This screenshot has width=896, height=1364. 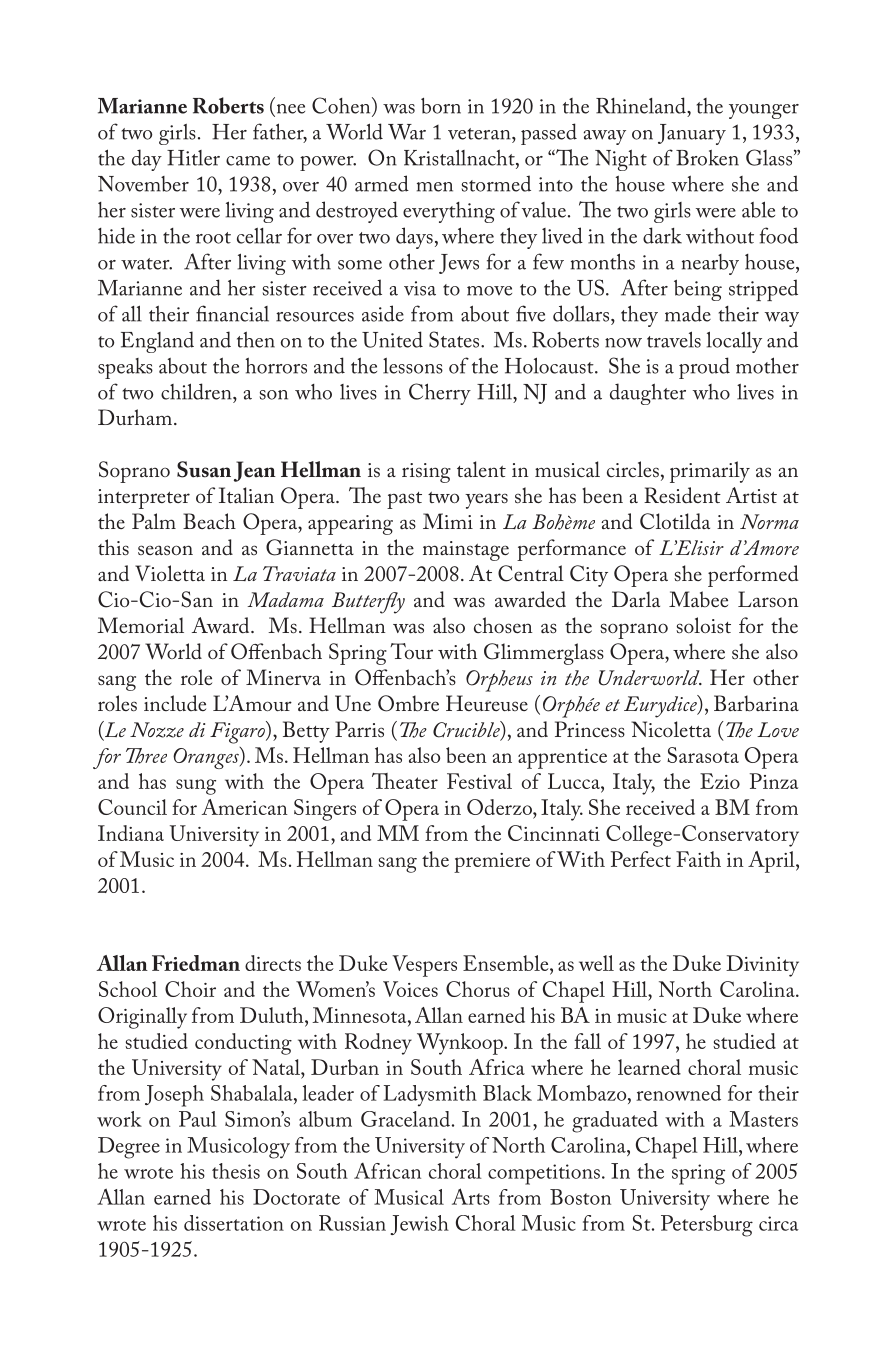 I want to click on January, so click(x=692, y=134).
